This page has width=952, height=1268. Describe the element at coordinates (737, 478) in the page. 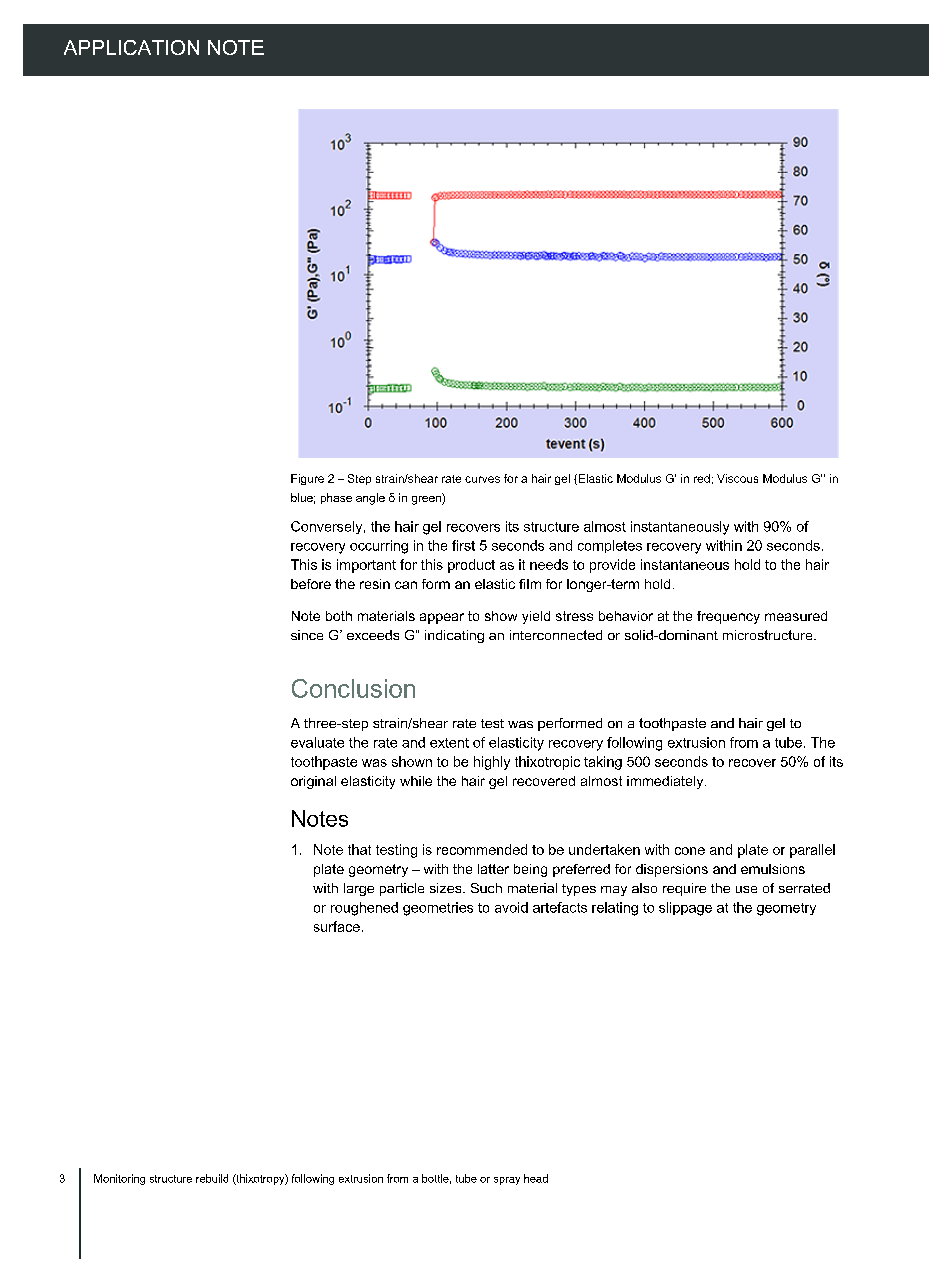

I see `Viscous` at that location.
